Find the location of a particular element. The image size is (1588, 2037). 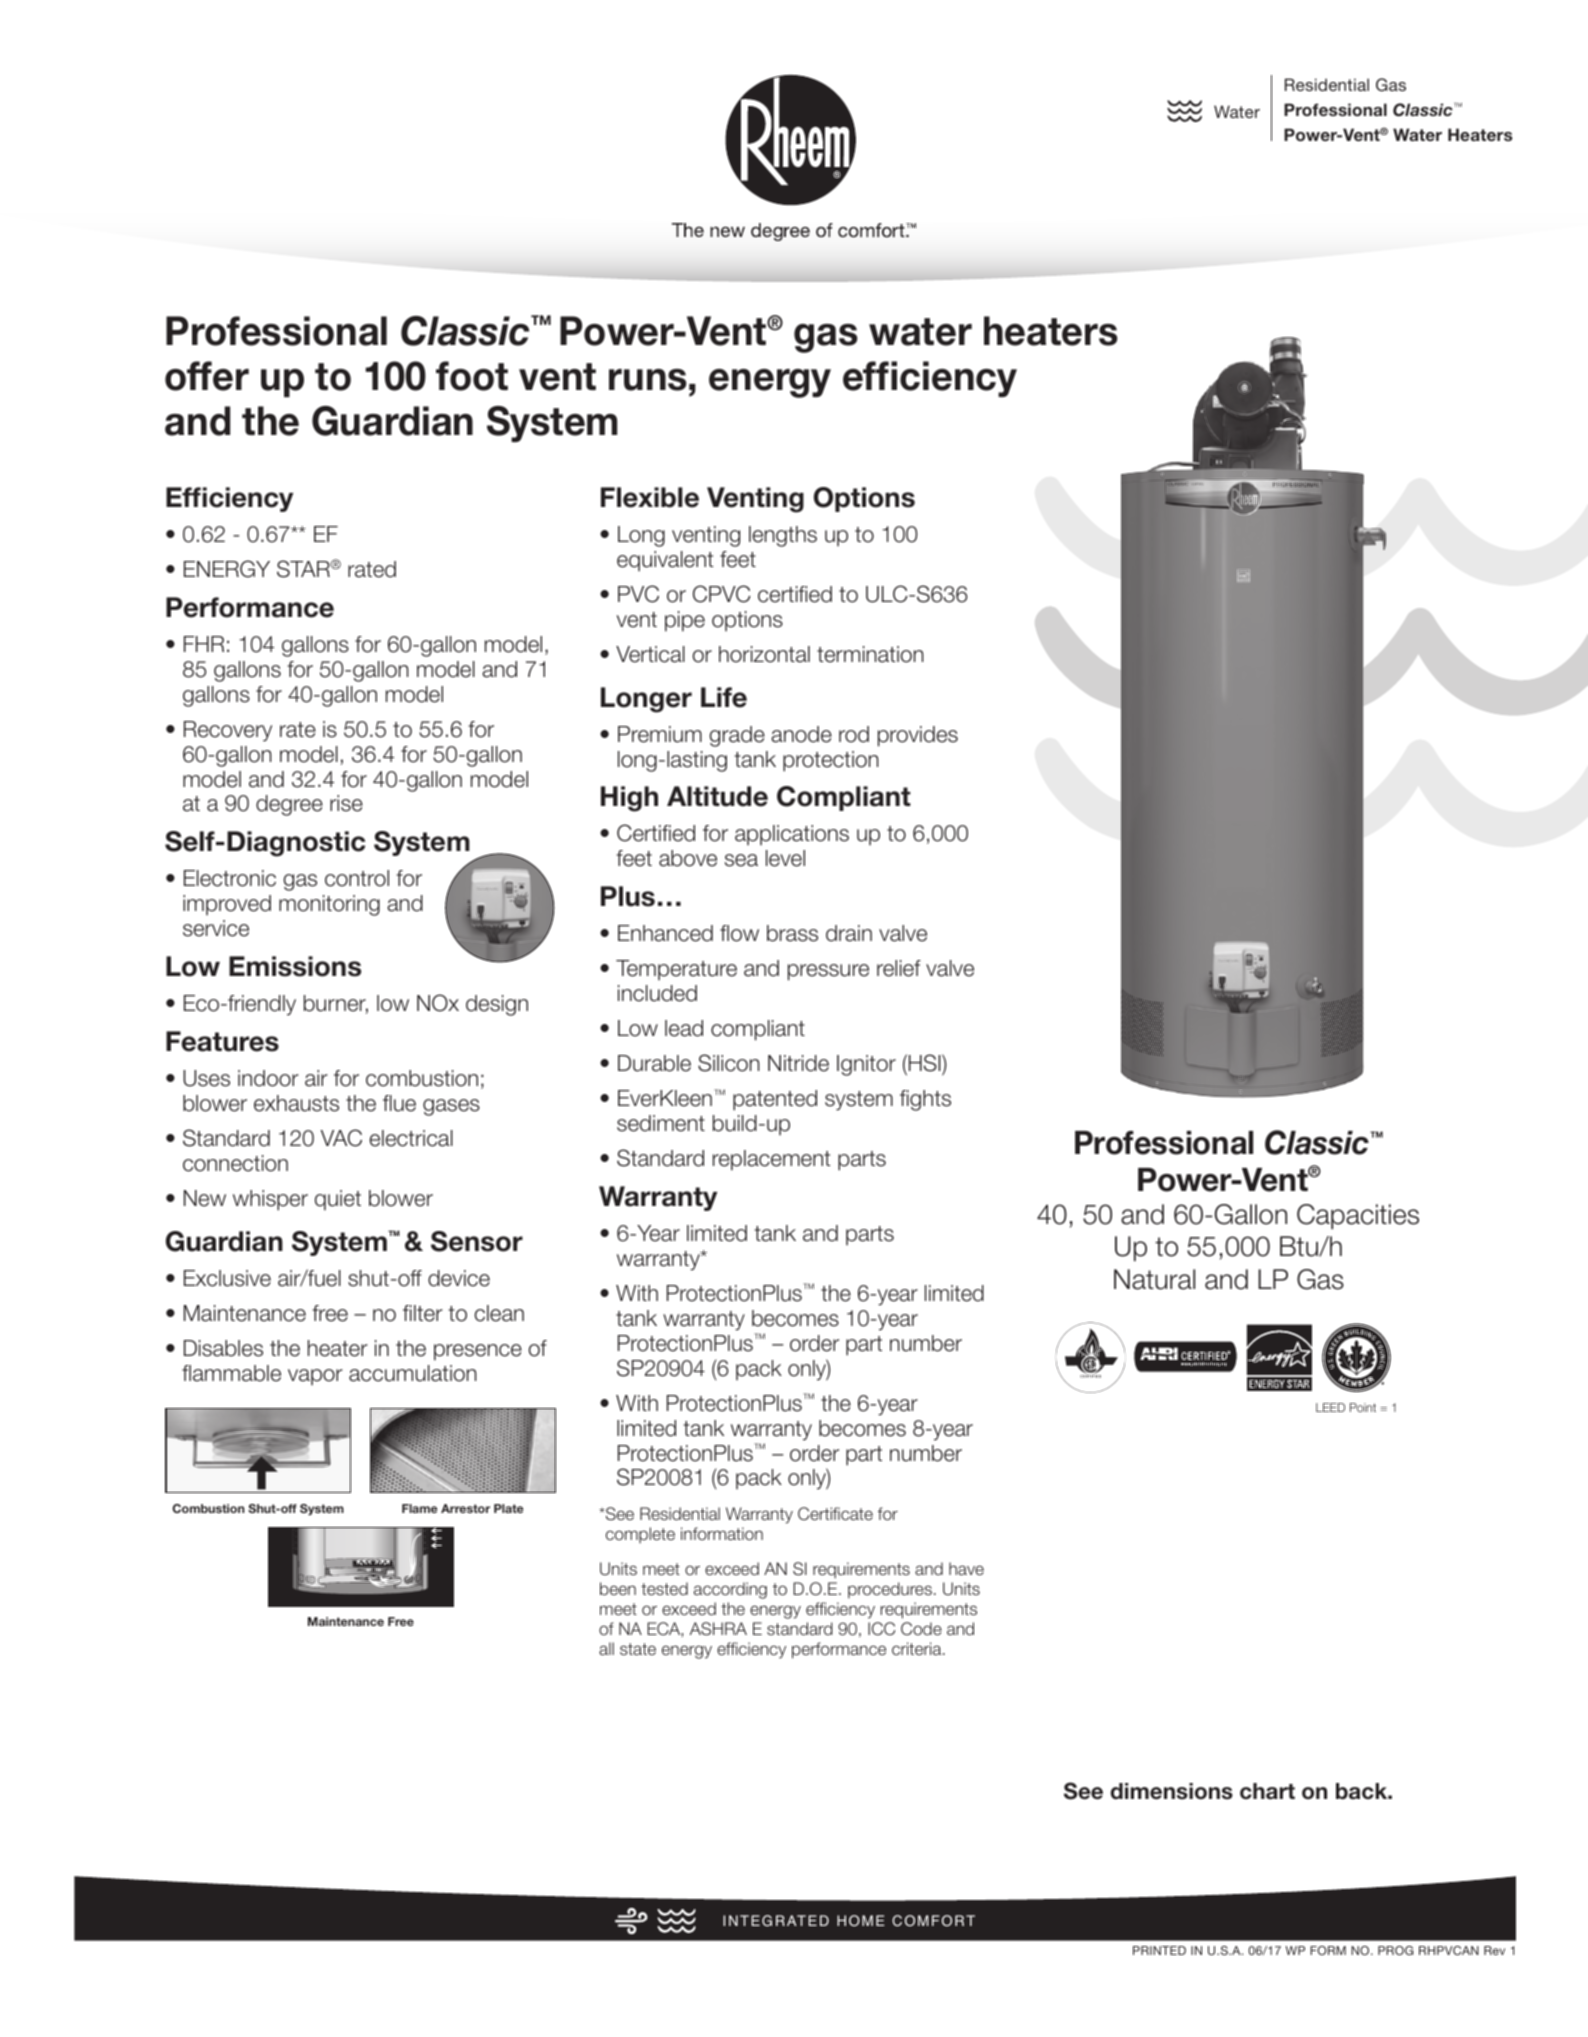

PROG is located at coordinates (1395, 1950).
